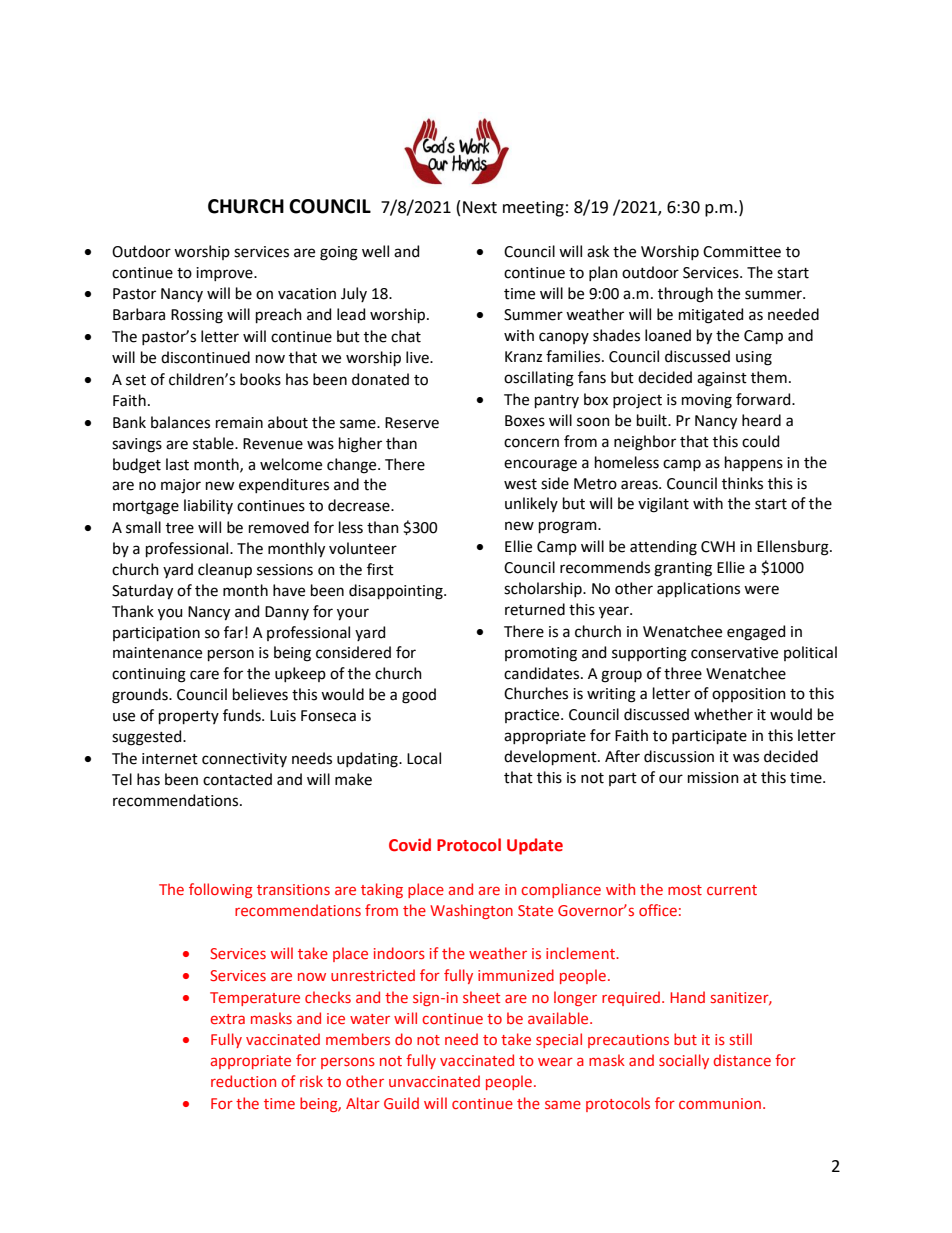  I want to click on could, so click(760, 441).
